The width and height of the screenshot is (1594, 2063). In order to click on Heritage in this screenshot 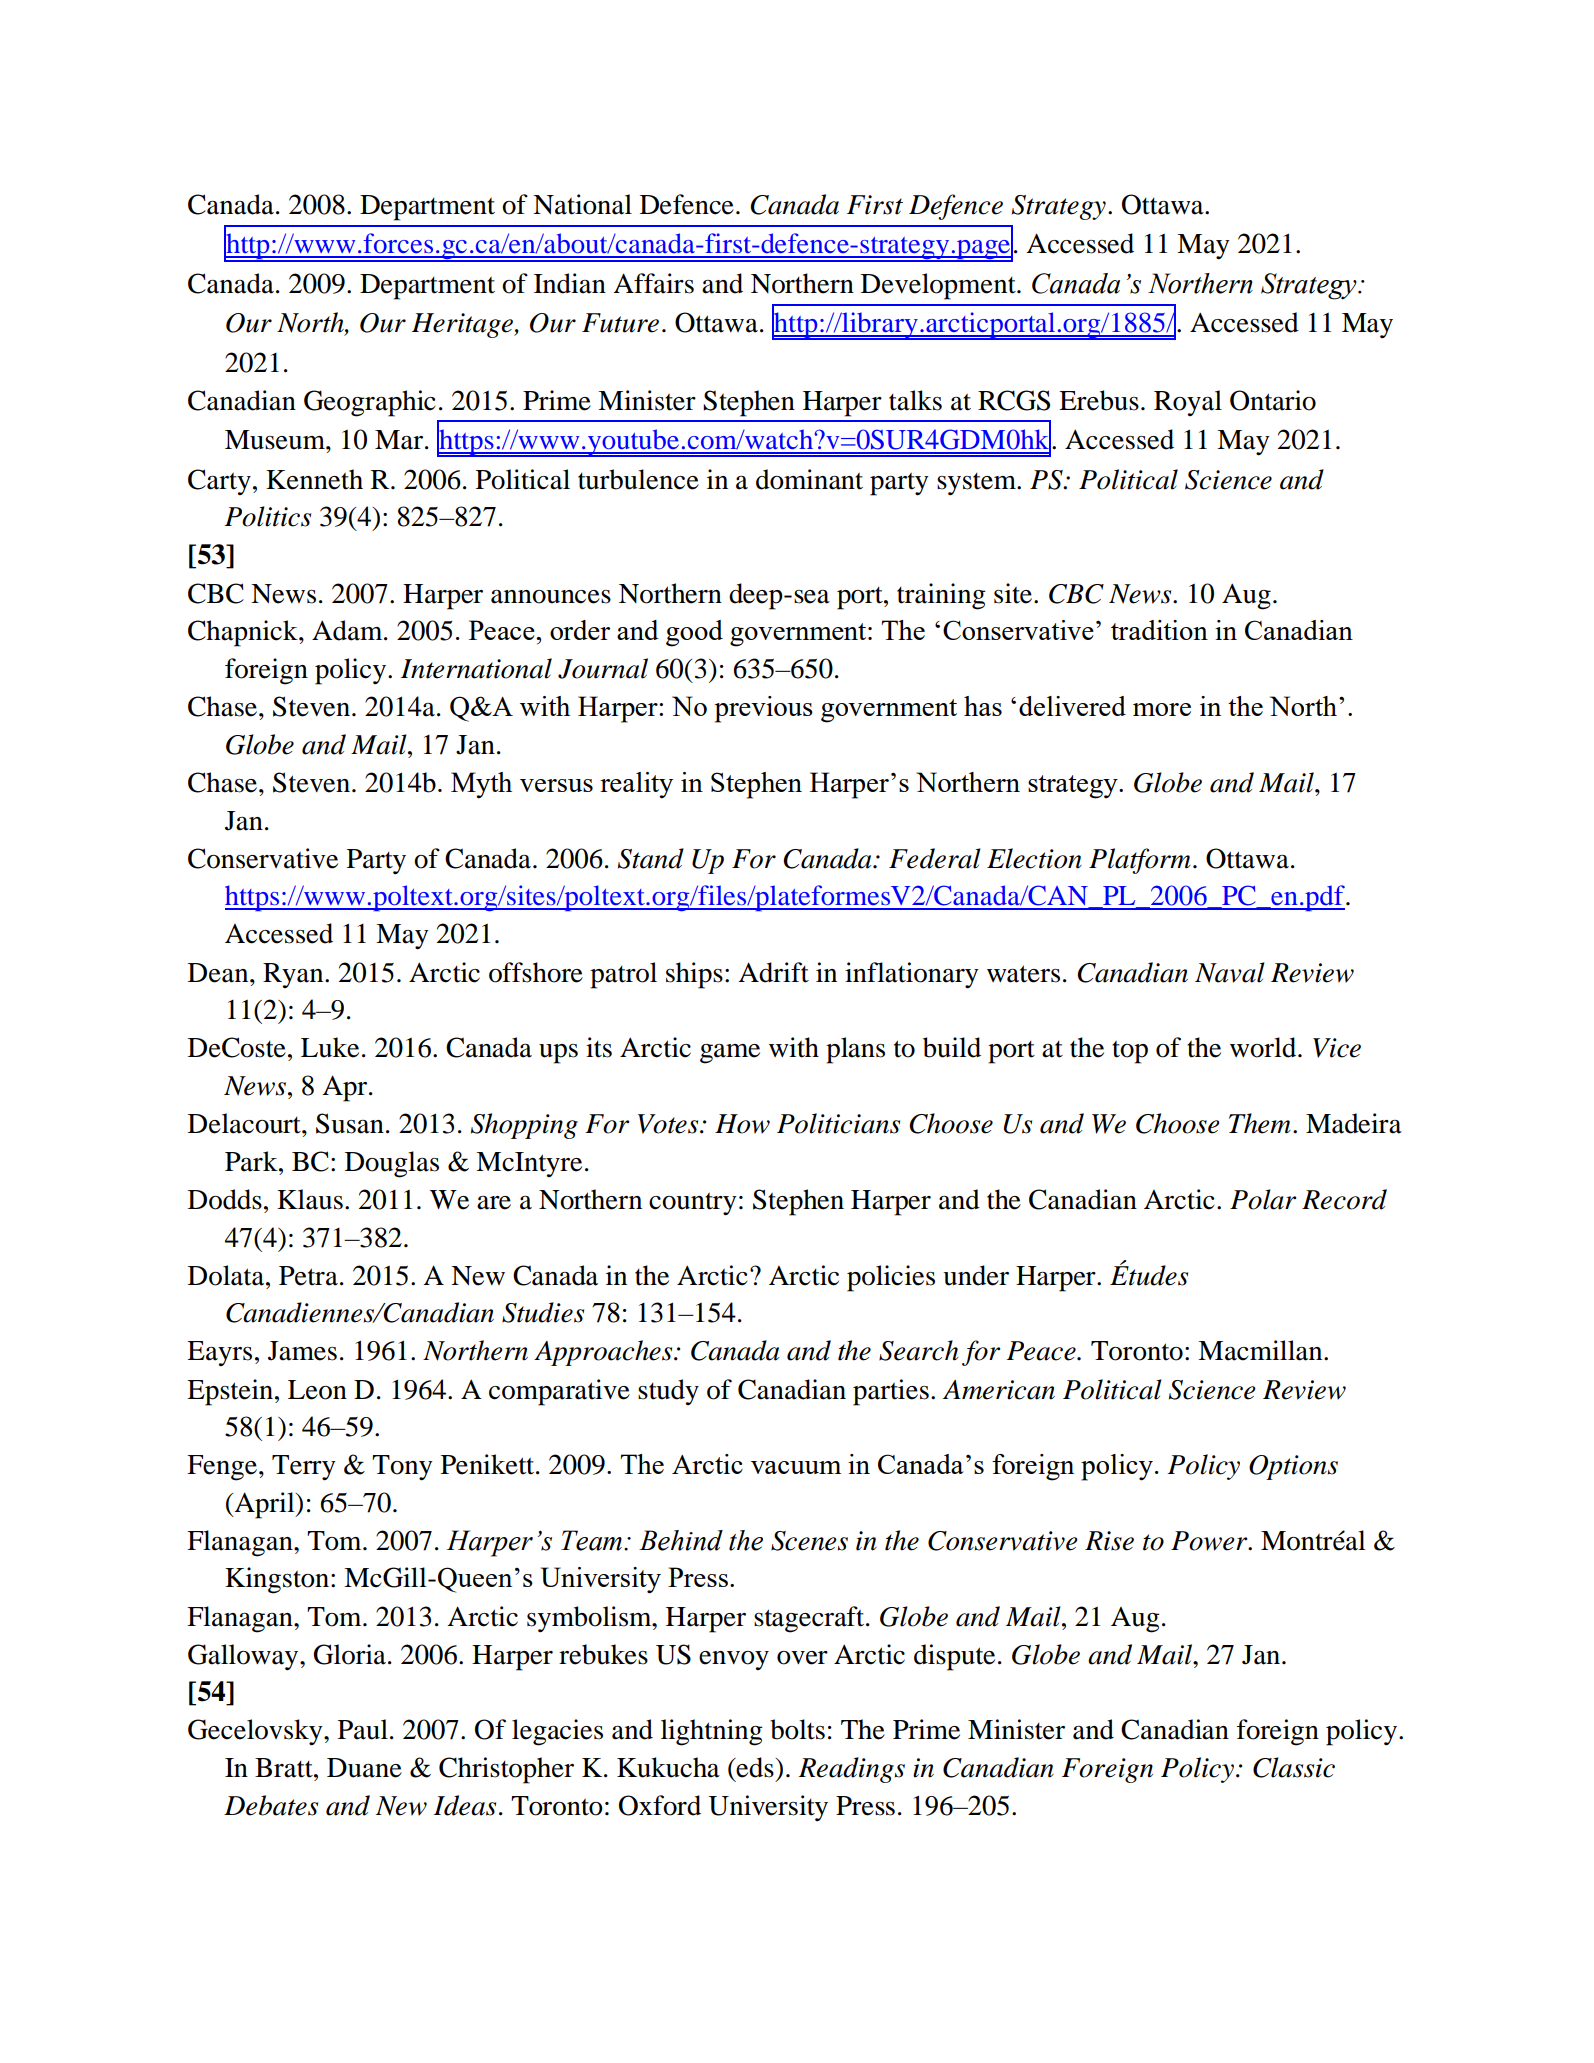, I will do `click(464, 325)`.
